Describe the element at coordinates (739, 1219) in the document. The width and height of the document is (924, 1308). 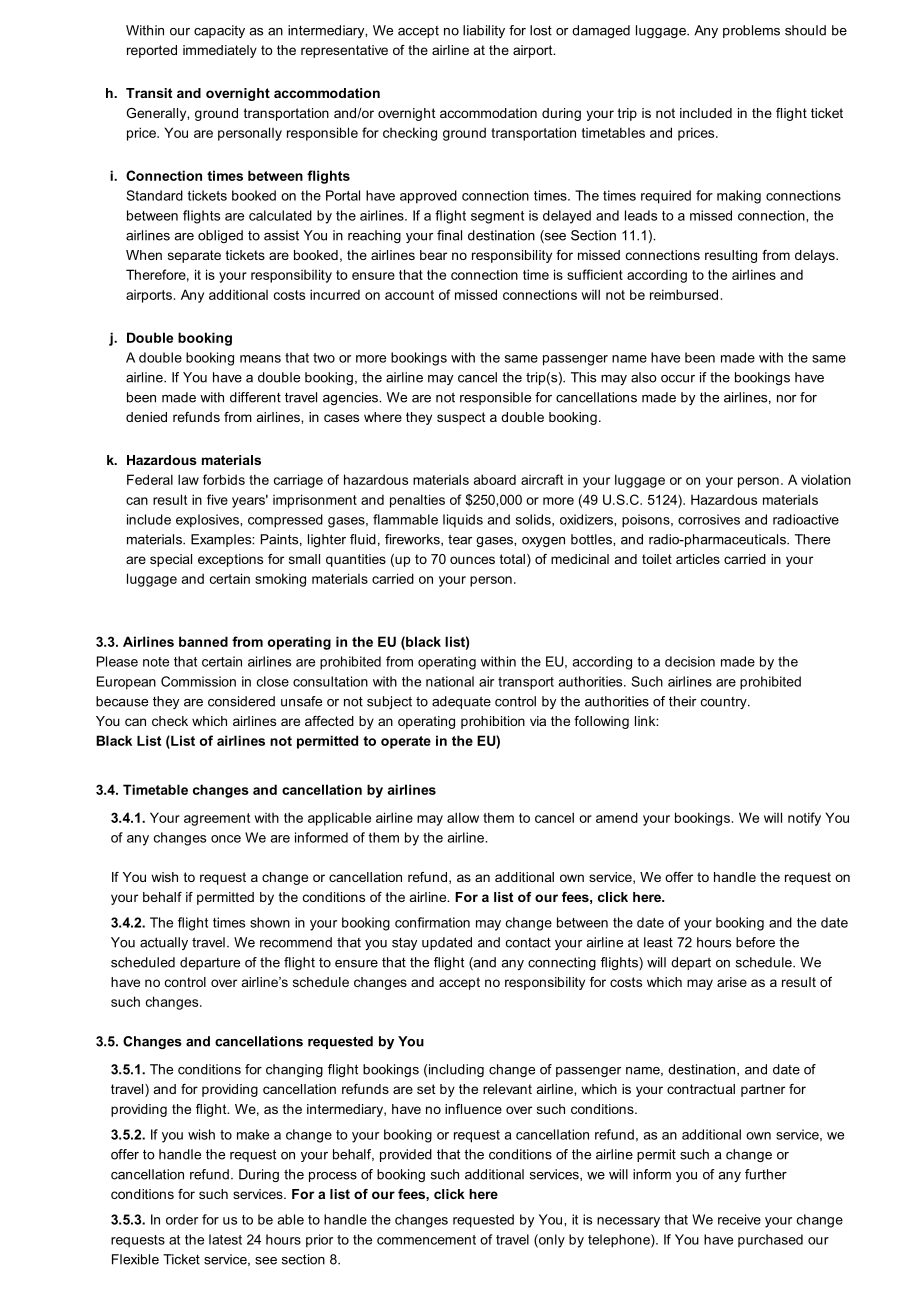
I see `receive` at that location.
